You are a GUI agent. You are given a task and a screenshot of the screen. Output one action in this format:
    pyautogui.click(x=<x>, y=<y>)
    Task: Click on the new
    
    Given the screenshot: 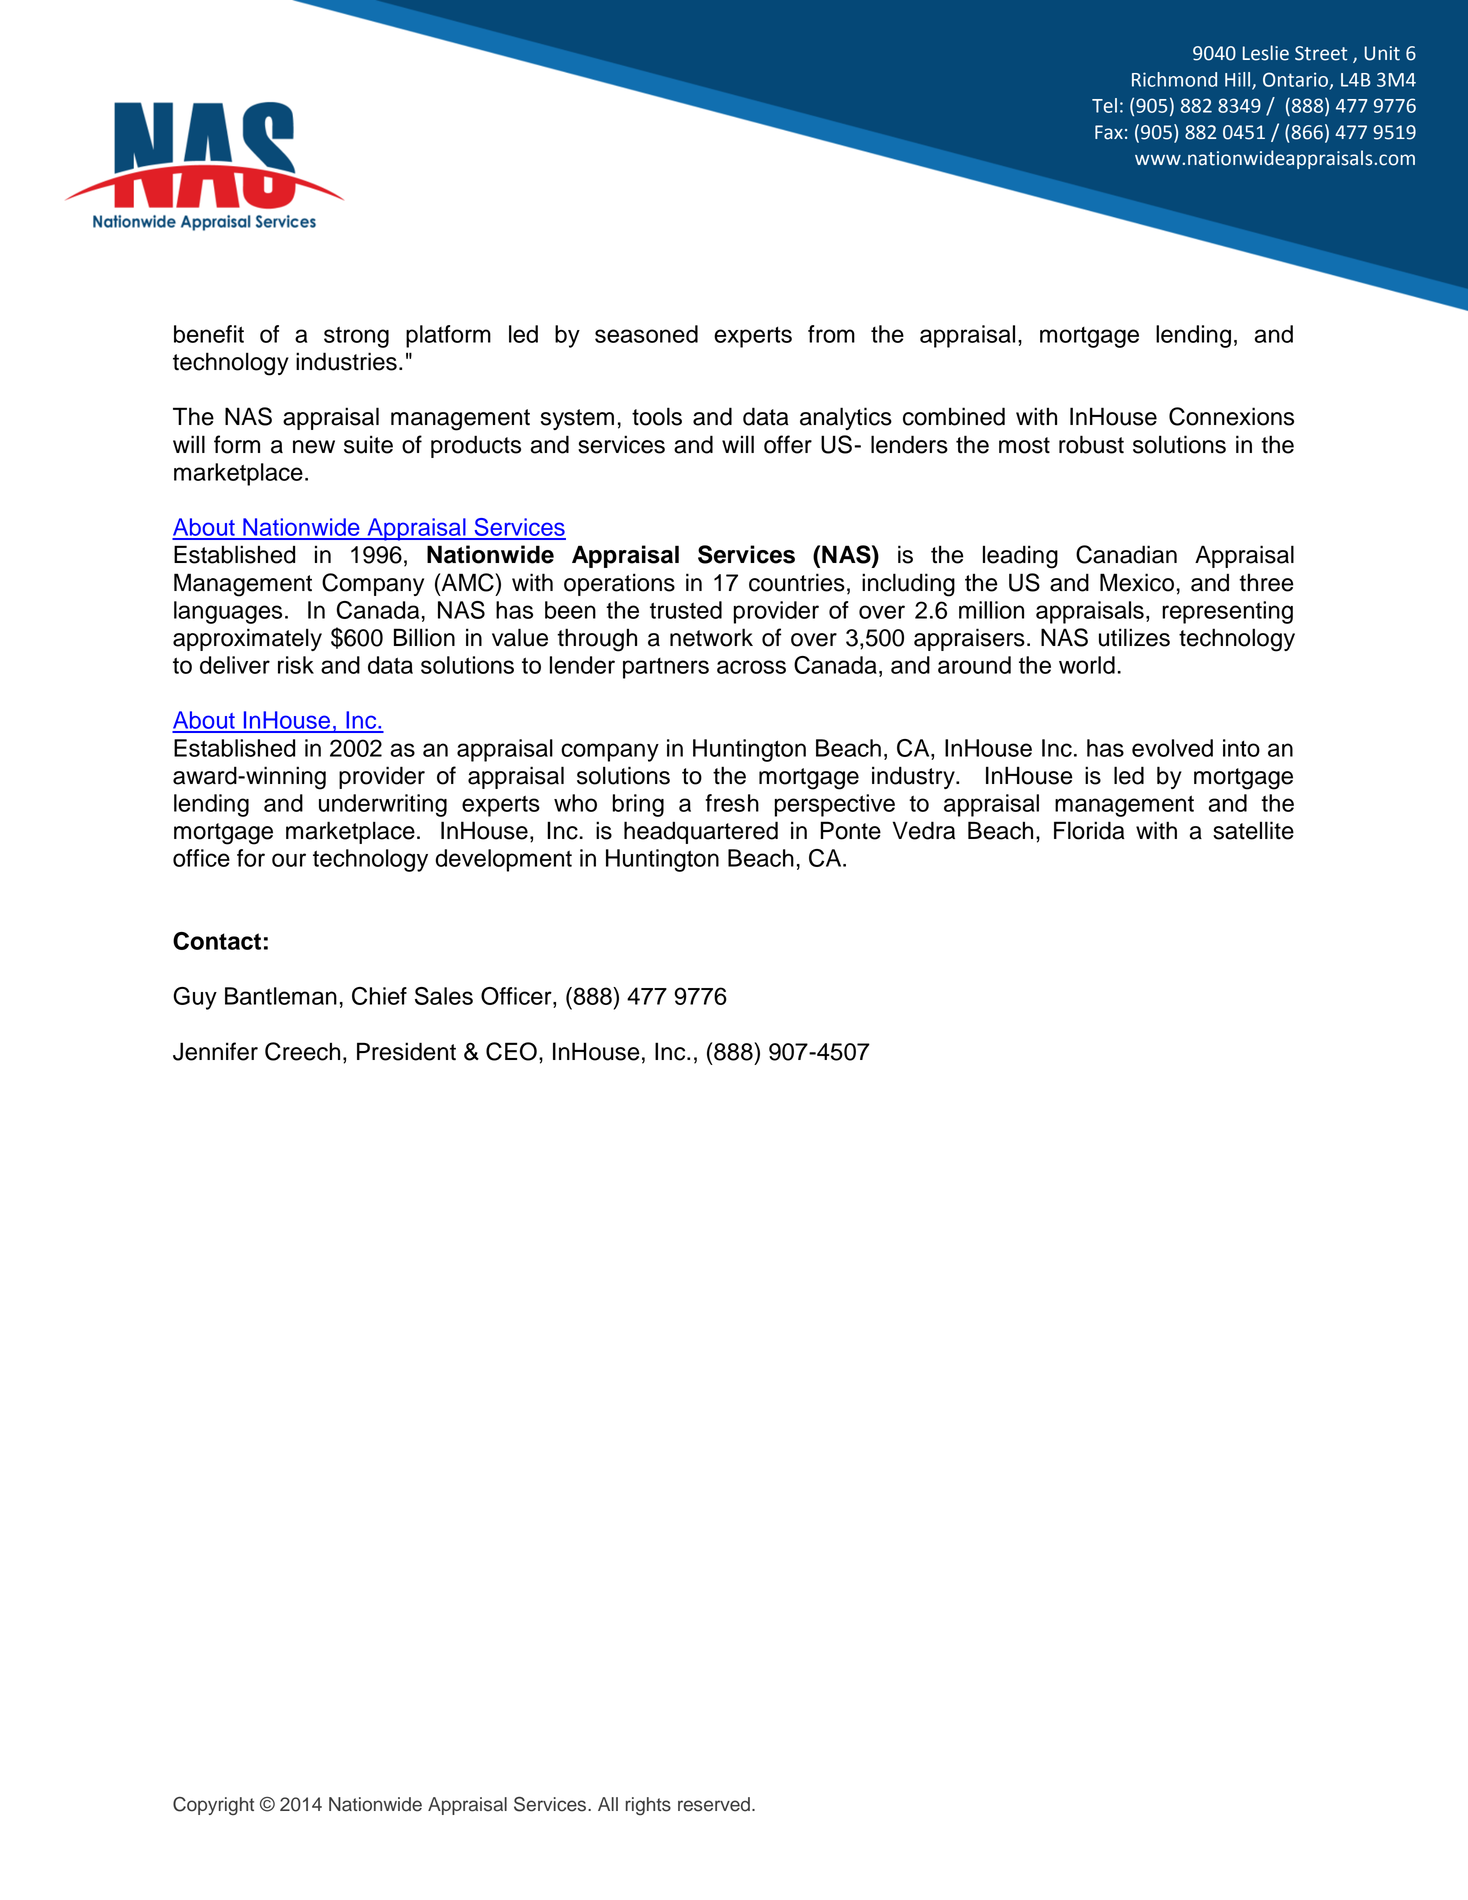 What is the action you would take?
    pyautogui.click(x=314, y=447)
